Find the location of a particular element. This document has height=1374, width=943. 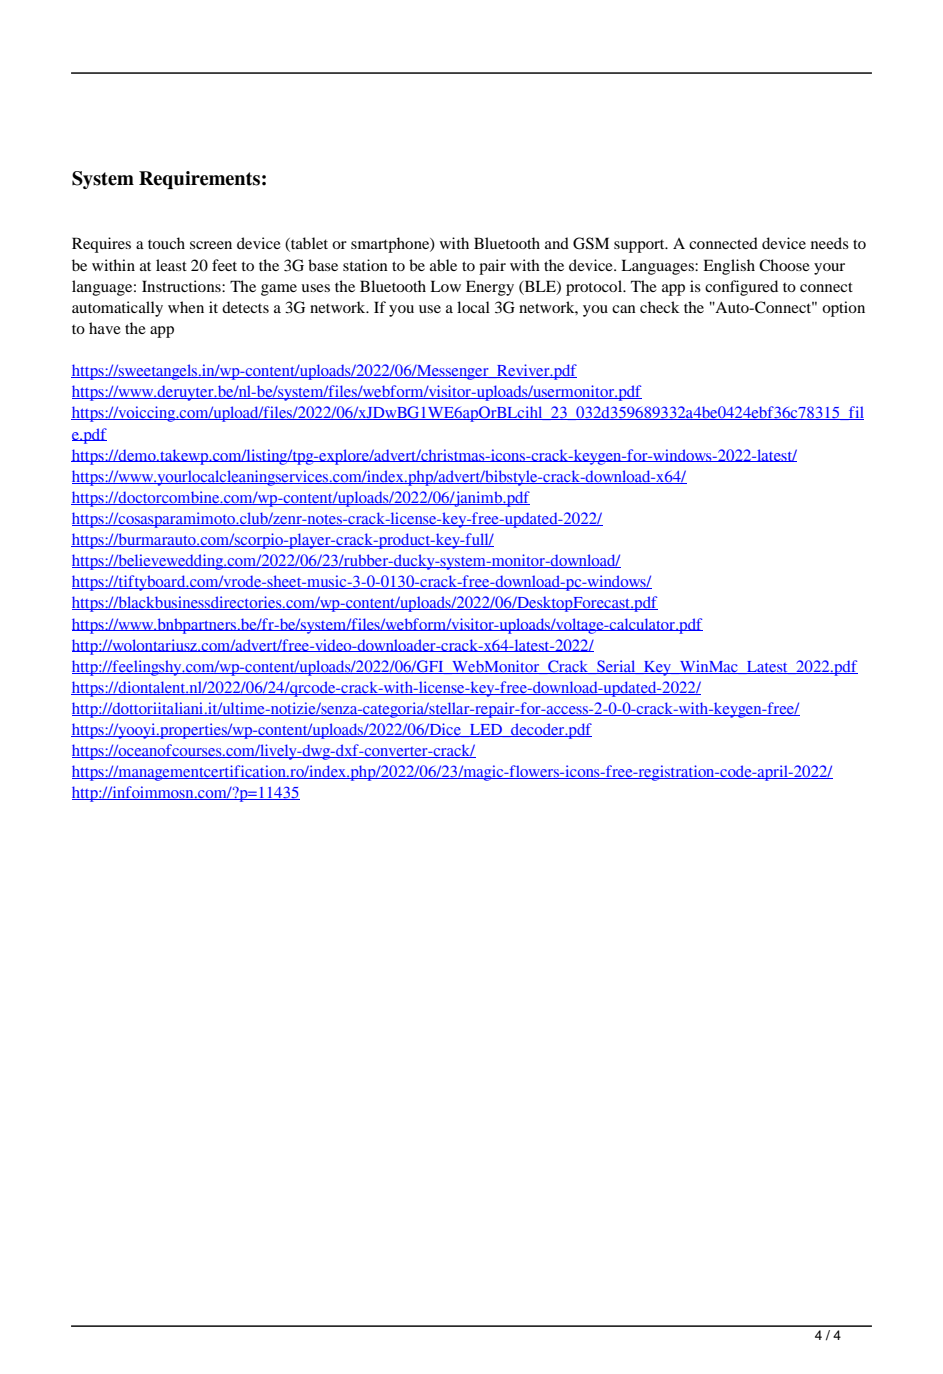

Instructions is located at coordinates (182, 286).
